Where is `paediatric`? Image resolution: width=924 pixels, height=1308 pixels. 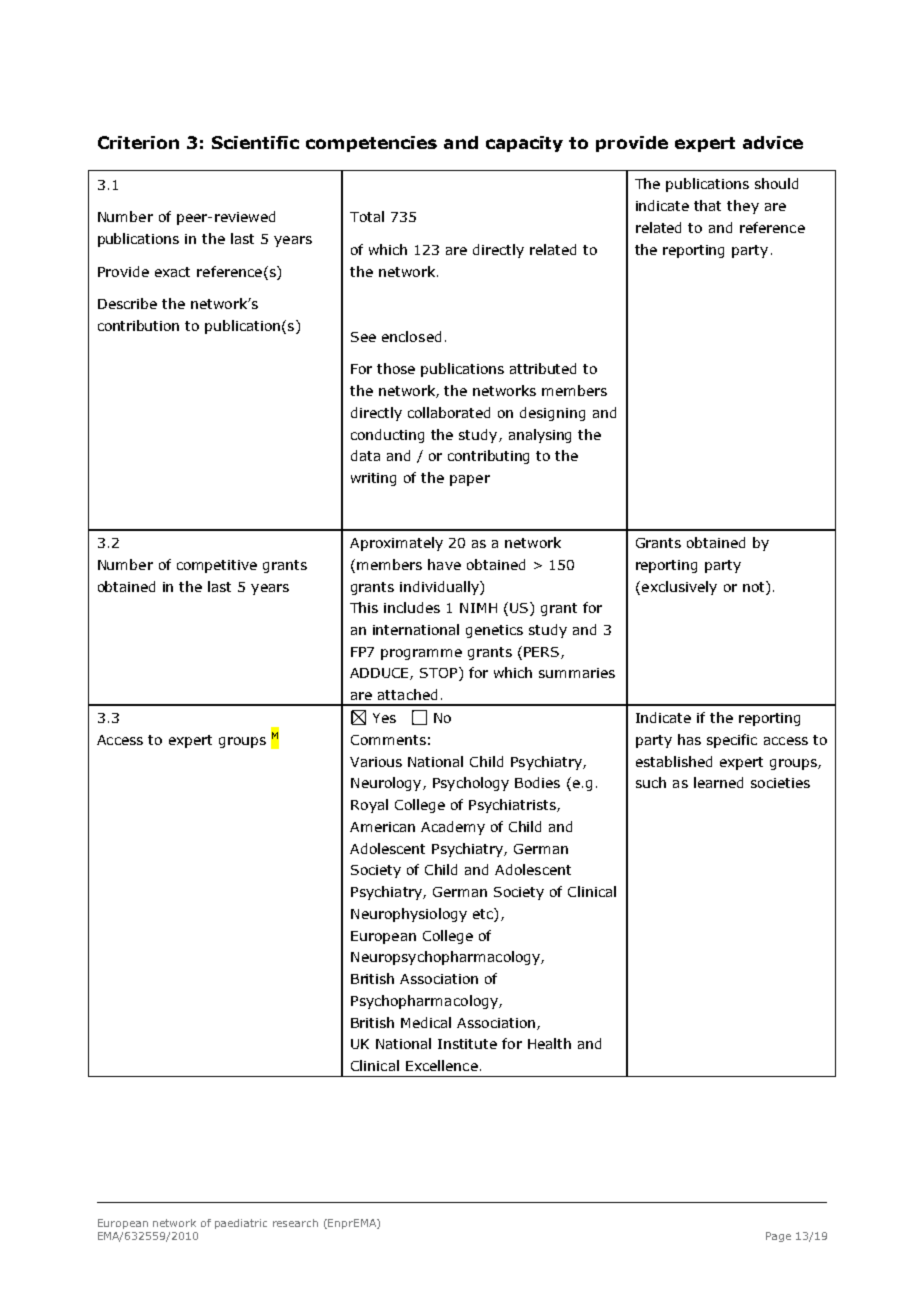 paediatric is located at coordinates (241, 1224).
